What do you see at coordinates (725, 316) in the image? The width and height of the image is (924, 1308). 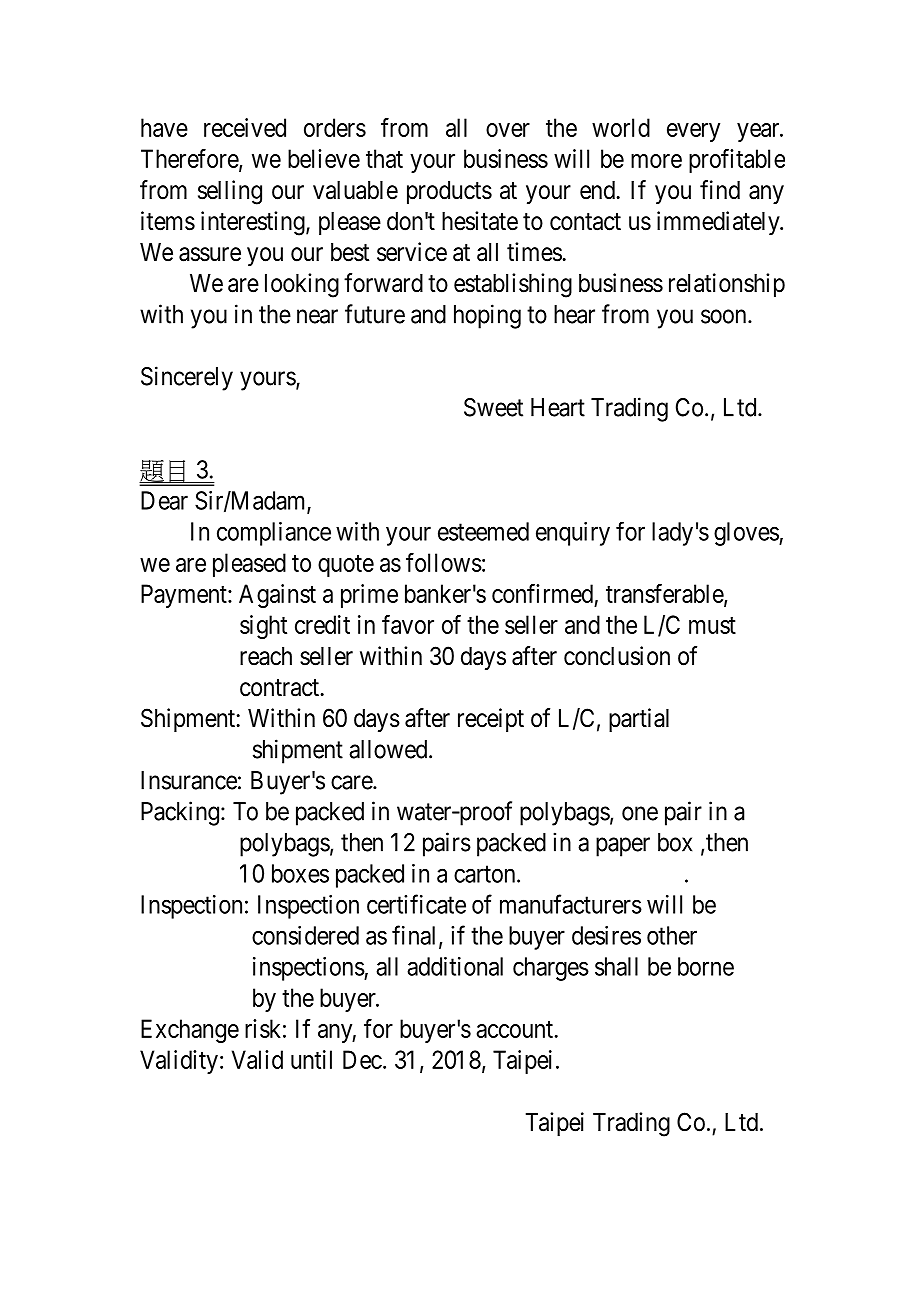 I see `soon` at bounding box center [725, 316].
